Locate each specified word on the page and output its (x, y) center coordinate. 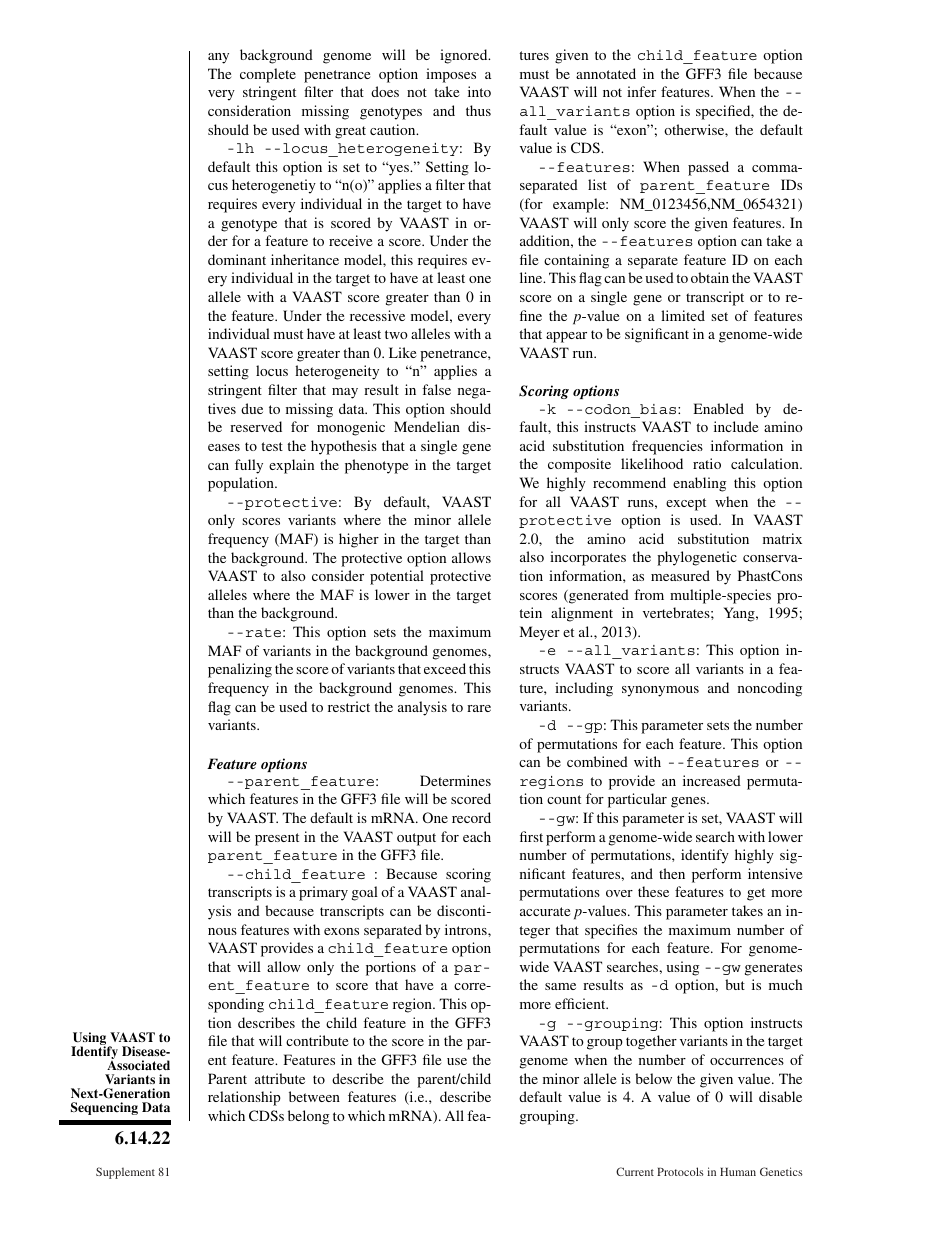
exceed (445, 668)
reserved (256, 426)
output (416, 839)
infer (641, 91)
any (218, 58)
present (277, 839)
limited (683, 315)
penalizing (240, 670)
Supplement (125, 1173)
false (436, 389)
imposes (451, 75)
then (672, 873)
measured (680, 575)
